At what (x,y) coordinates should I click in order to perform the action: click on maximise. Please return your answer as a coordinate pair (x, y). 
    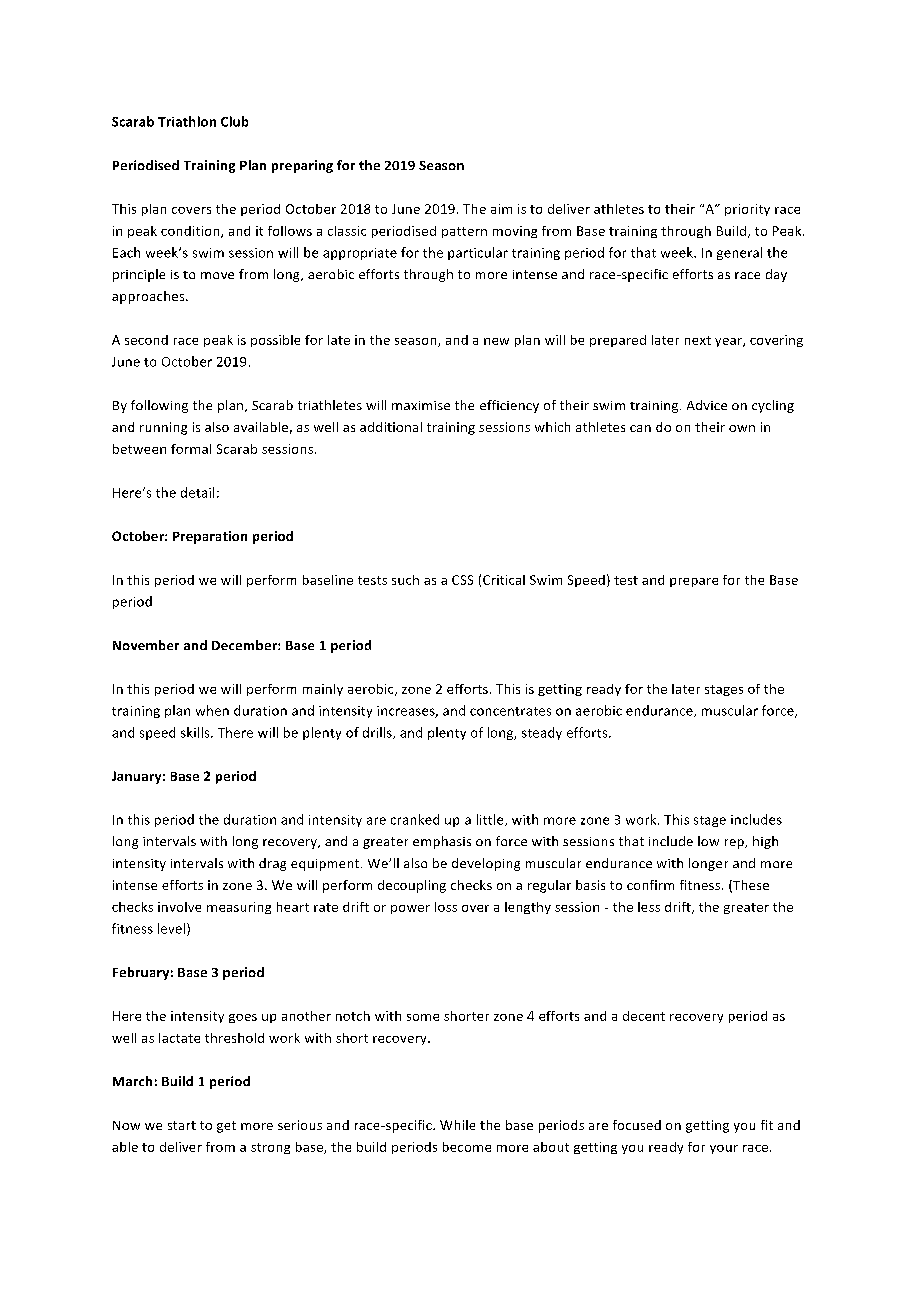
    Looking at the image, I should click on (421, 405).
